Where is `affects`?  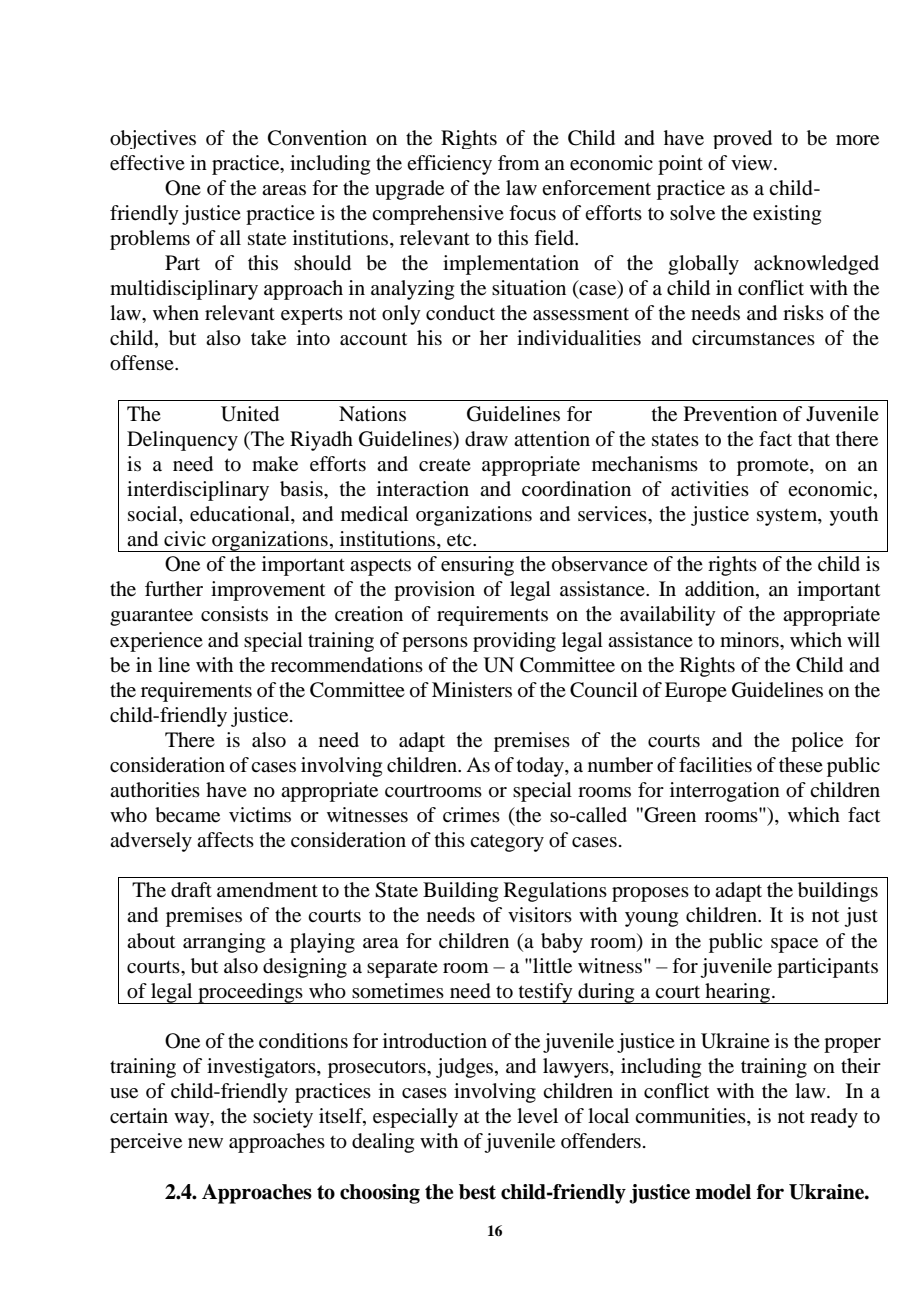 affects is located at coordinates (225, 840).
